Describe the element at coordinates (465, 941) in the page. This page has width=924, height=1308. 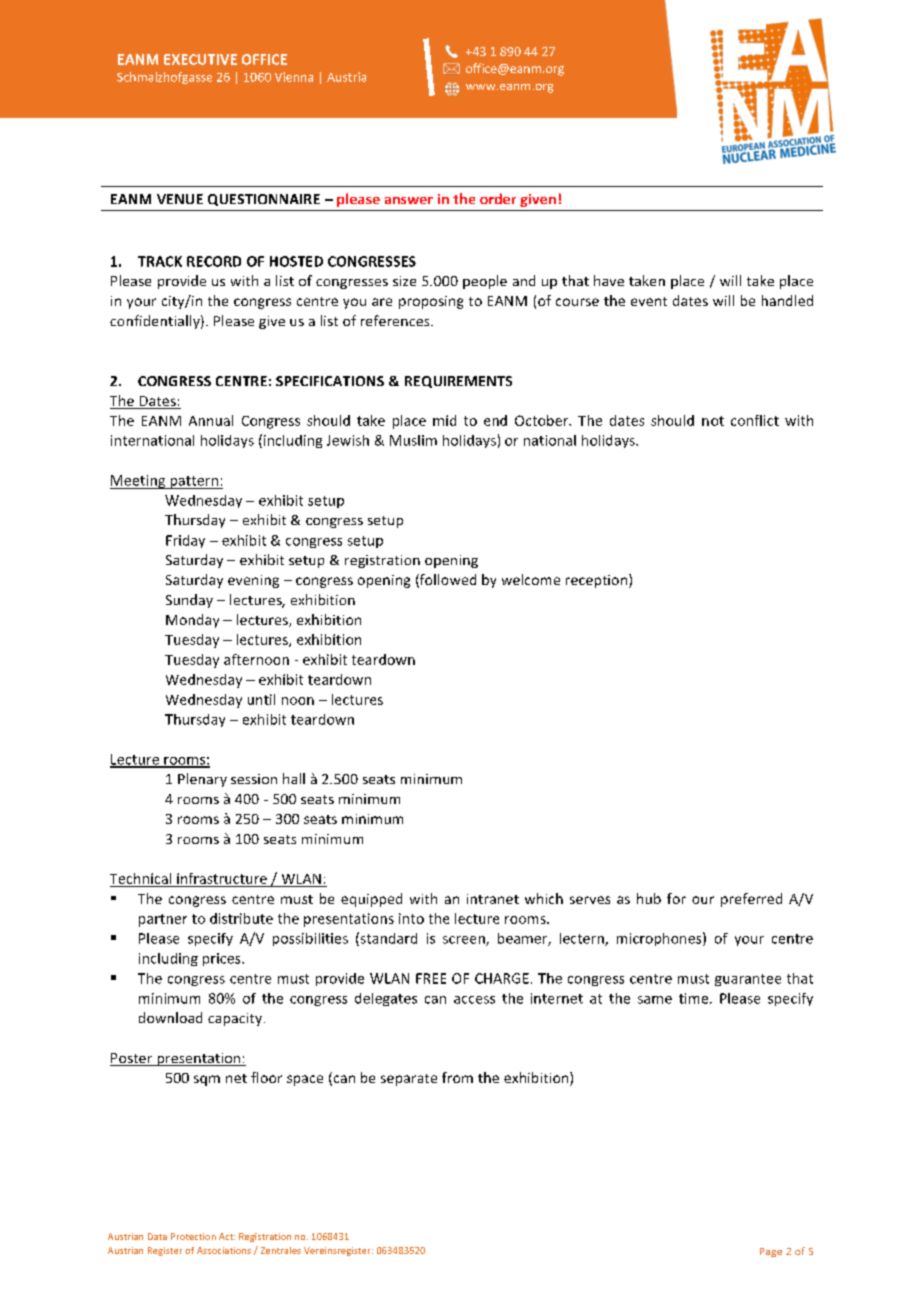
I see `screen` at that location.
